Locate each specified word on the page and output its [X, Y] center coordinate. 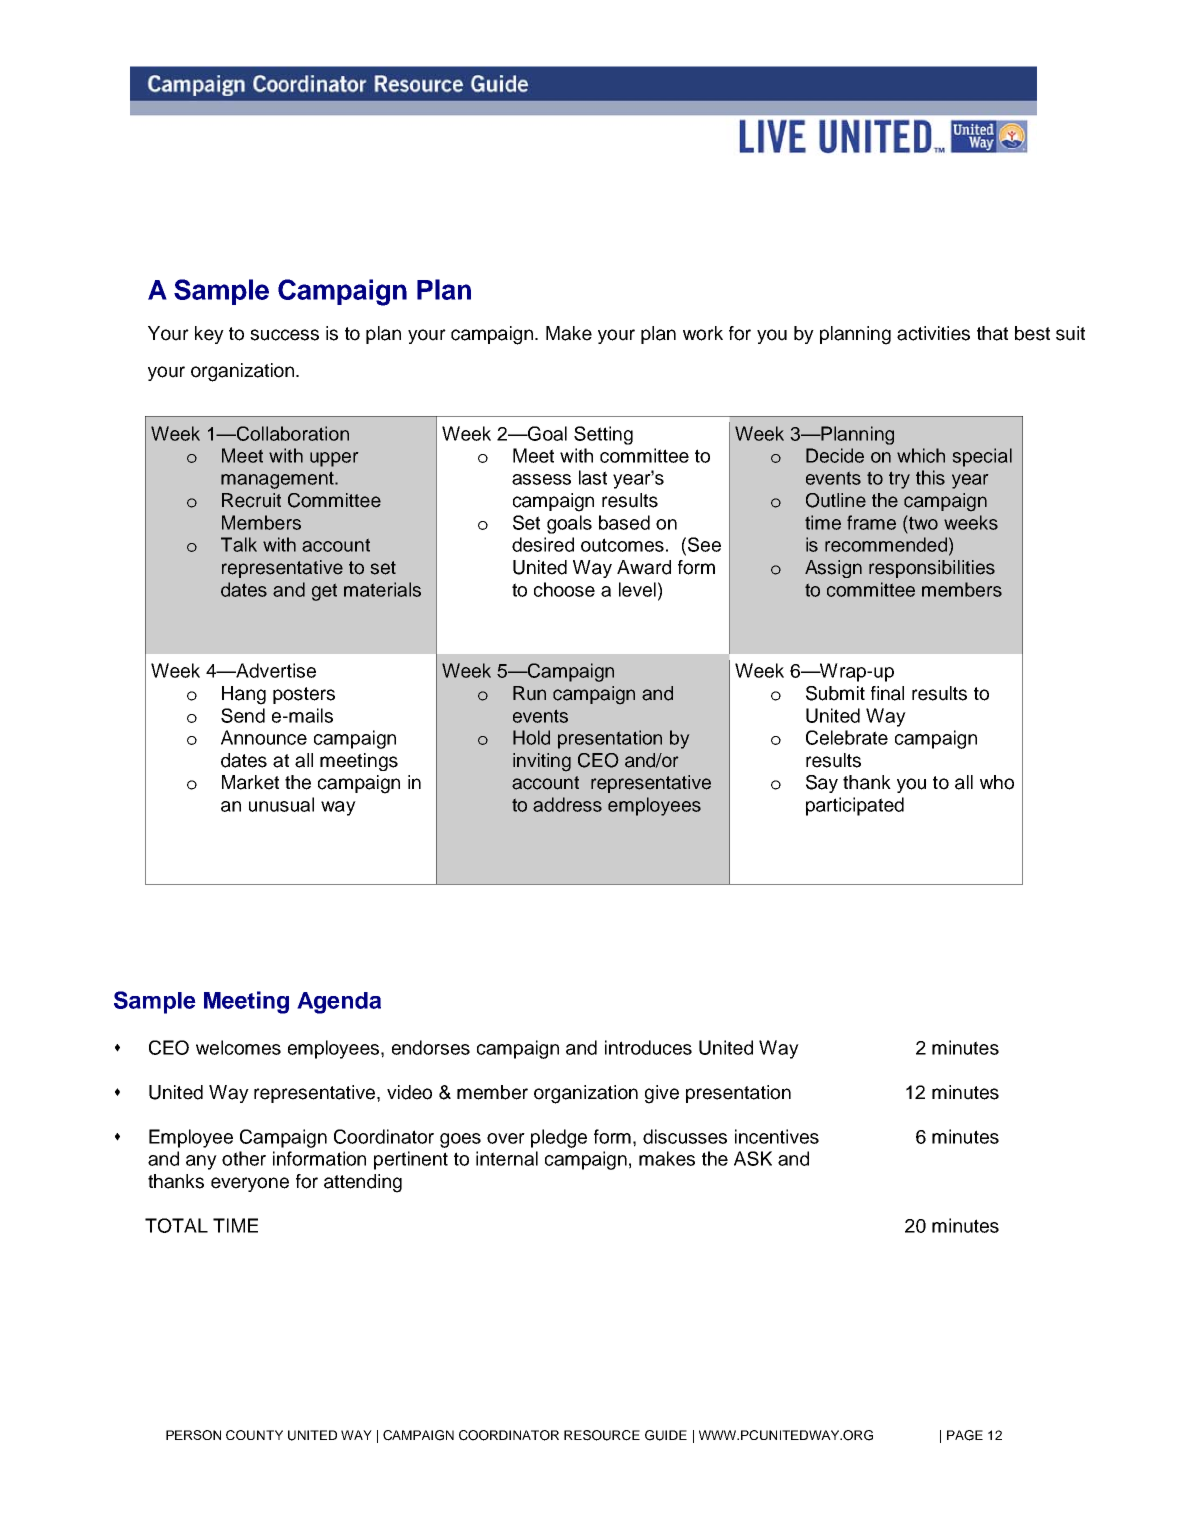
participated [855, 806]
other [244, 1158]
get [324, 592]
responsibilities [932, 569]
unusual [281, 804]
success [284, 335]
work [703, 333]
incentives [777, 1136]
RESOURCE [602, 1435]
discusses [685, 1136]
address [567, 804]
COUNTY [254, 1435]
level [637, 589]
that [992, 333]
